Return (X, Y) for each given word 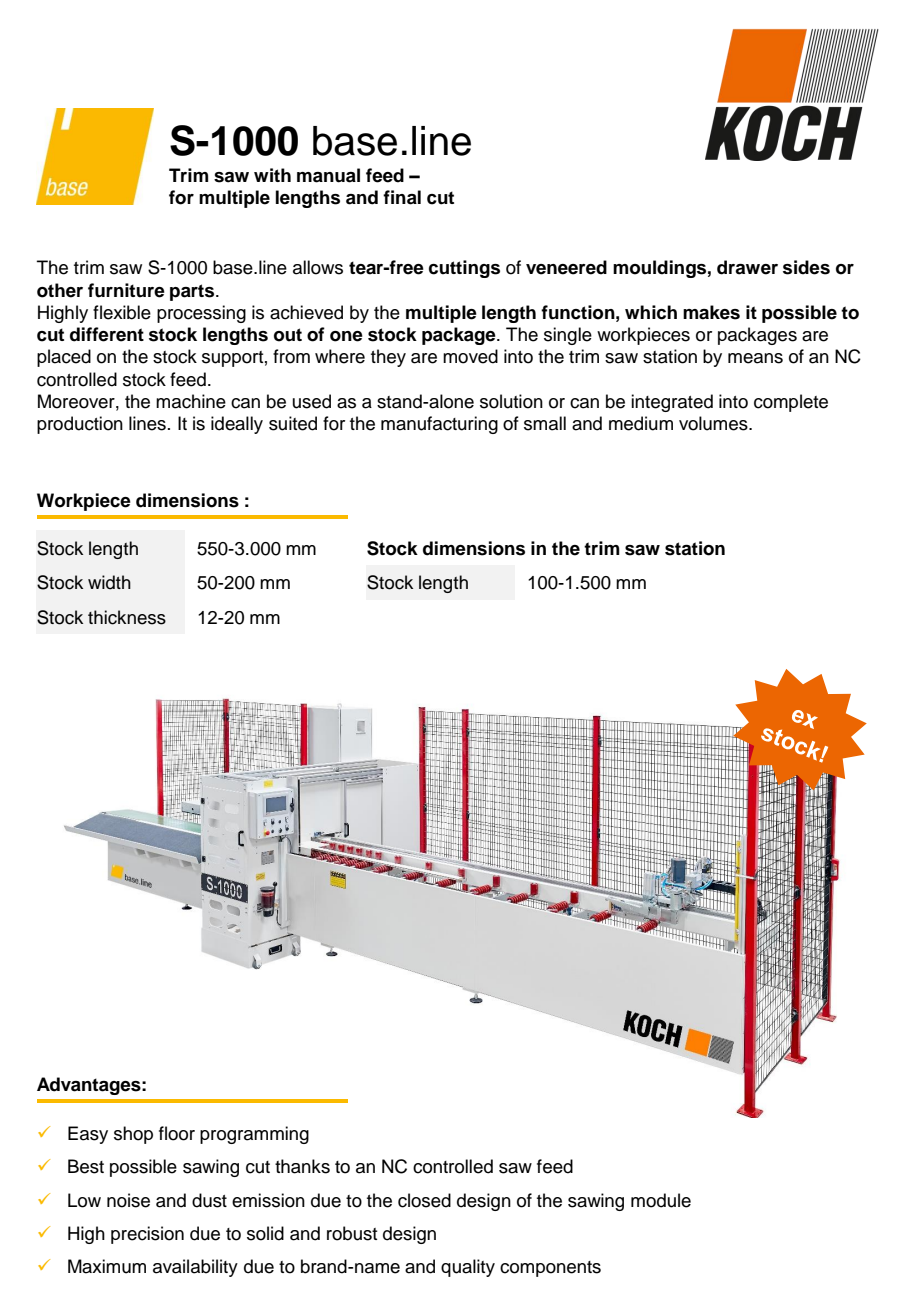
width (109, 582)
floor (177, 1133)
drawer (747, 267)
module (661, 1200)
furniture (126, 290)
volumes (714, 423)
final (402, 197)
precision (147, 1235)
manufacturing (439, 425)
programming (254, 1135)
